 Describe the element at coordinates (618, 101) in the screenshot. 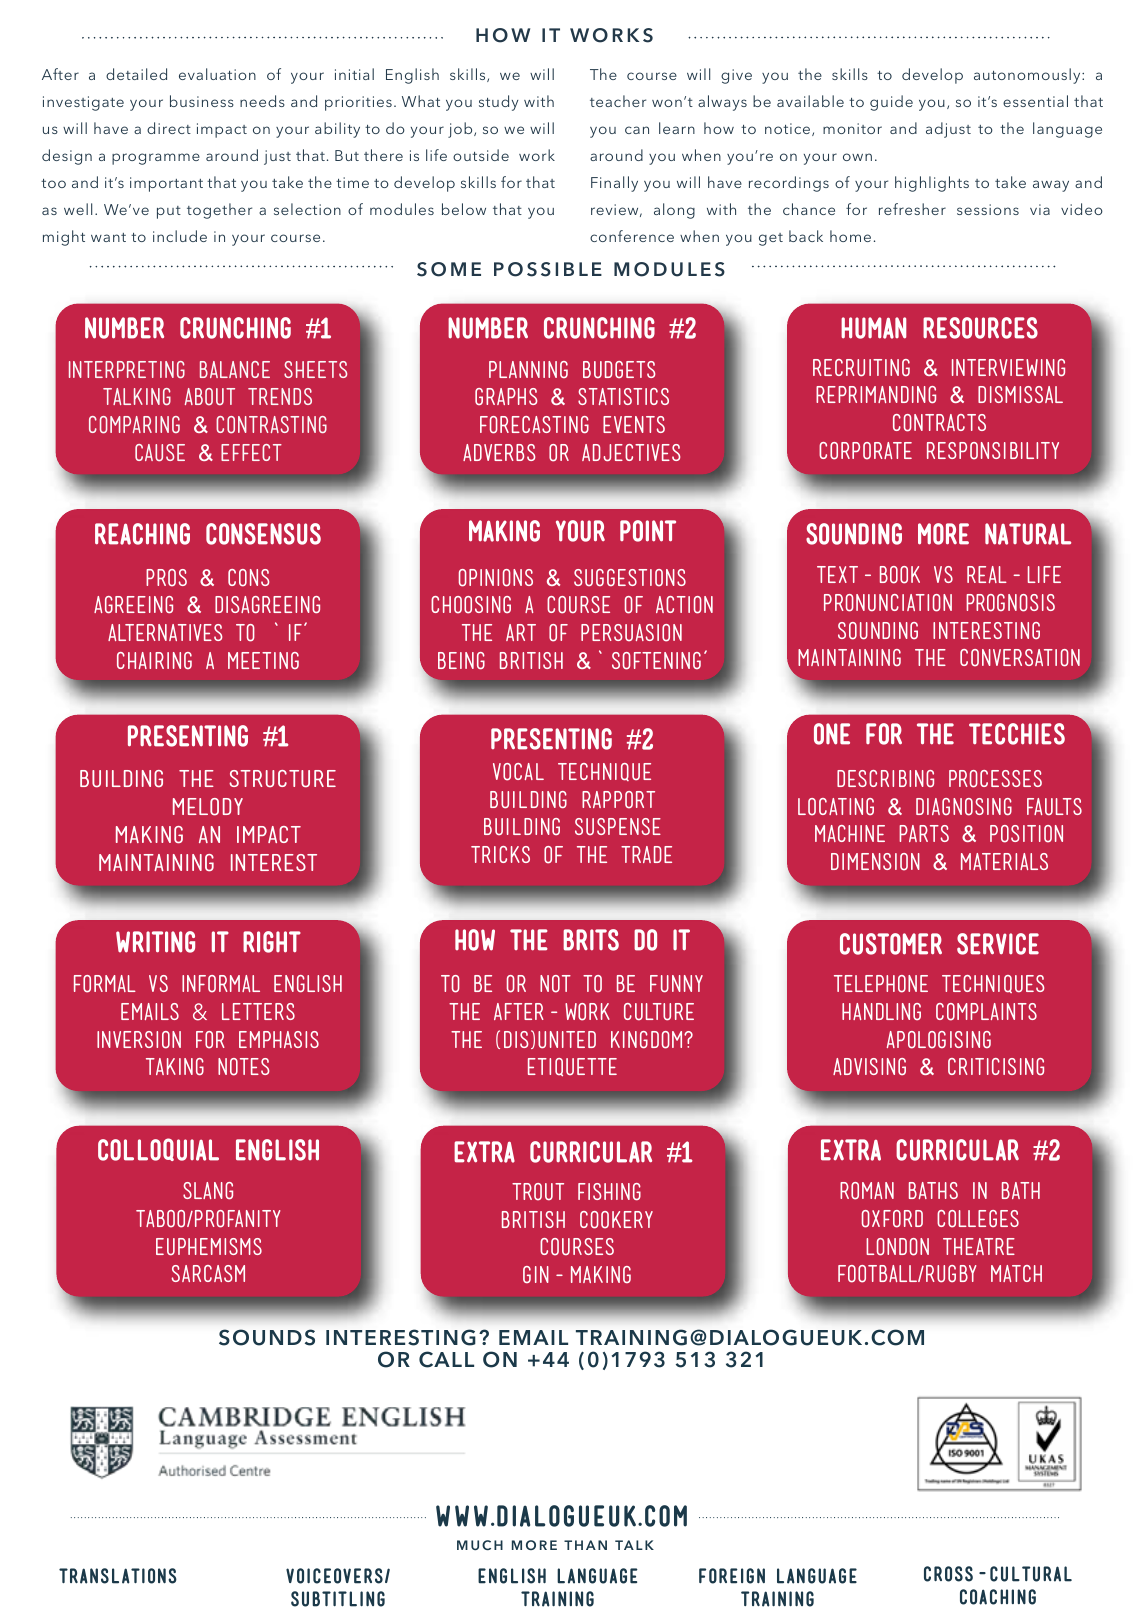

I see `teacher` at that location.
